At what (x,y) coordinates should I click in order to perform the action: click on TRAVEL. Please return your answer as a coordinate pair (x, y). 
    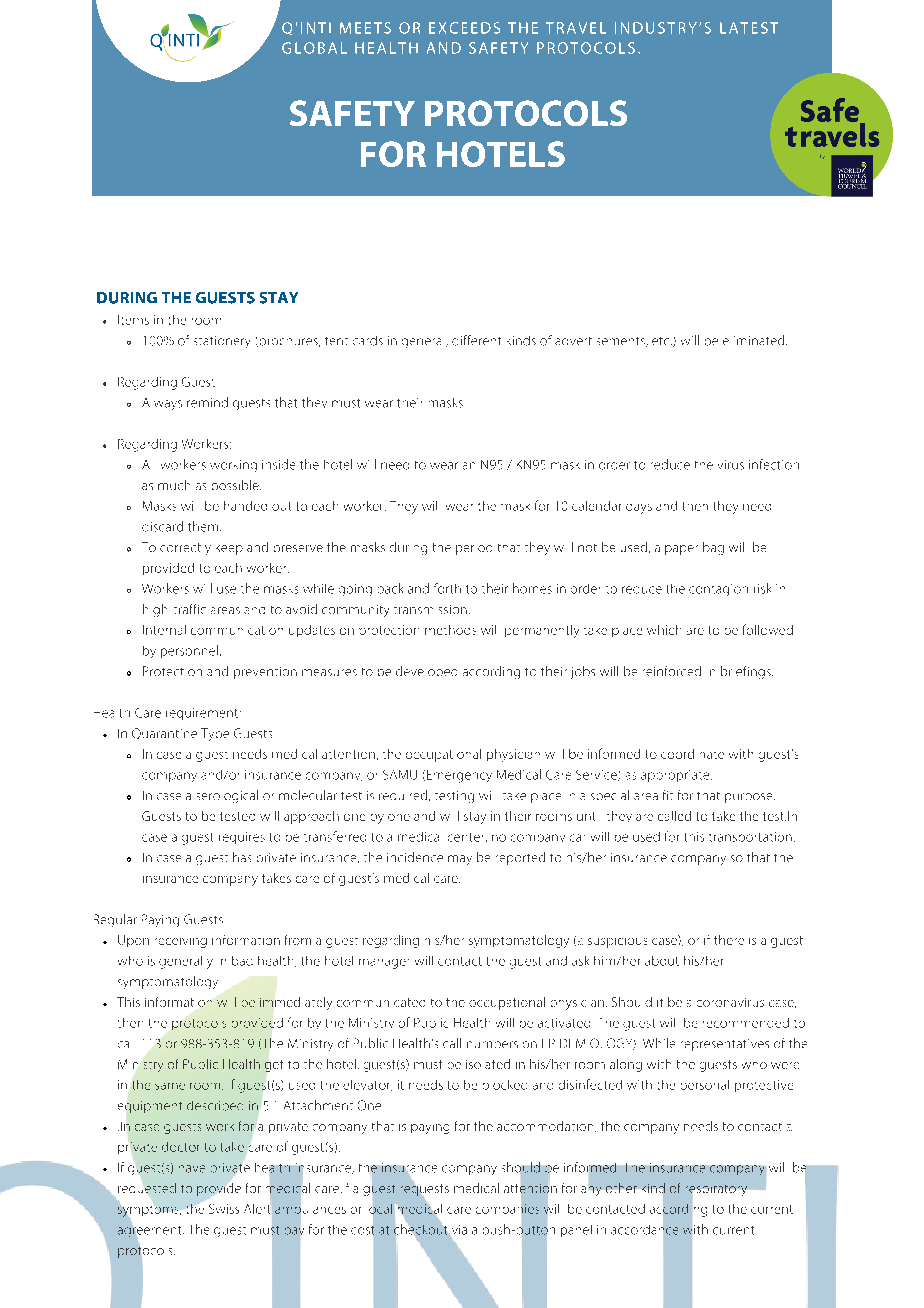
    Looking at the image, I should click on (576, 28).
